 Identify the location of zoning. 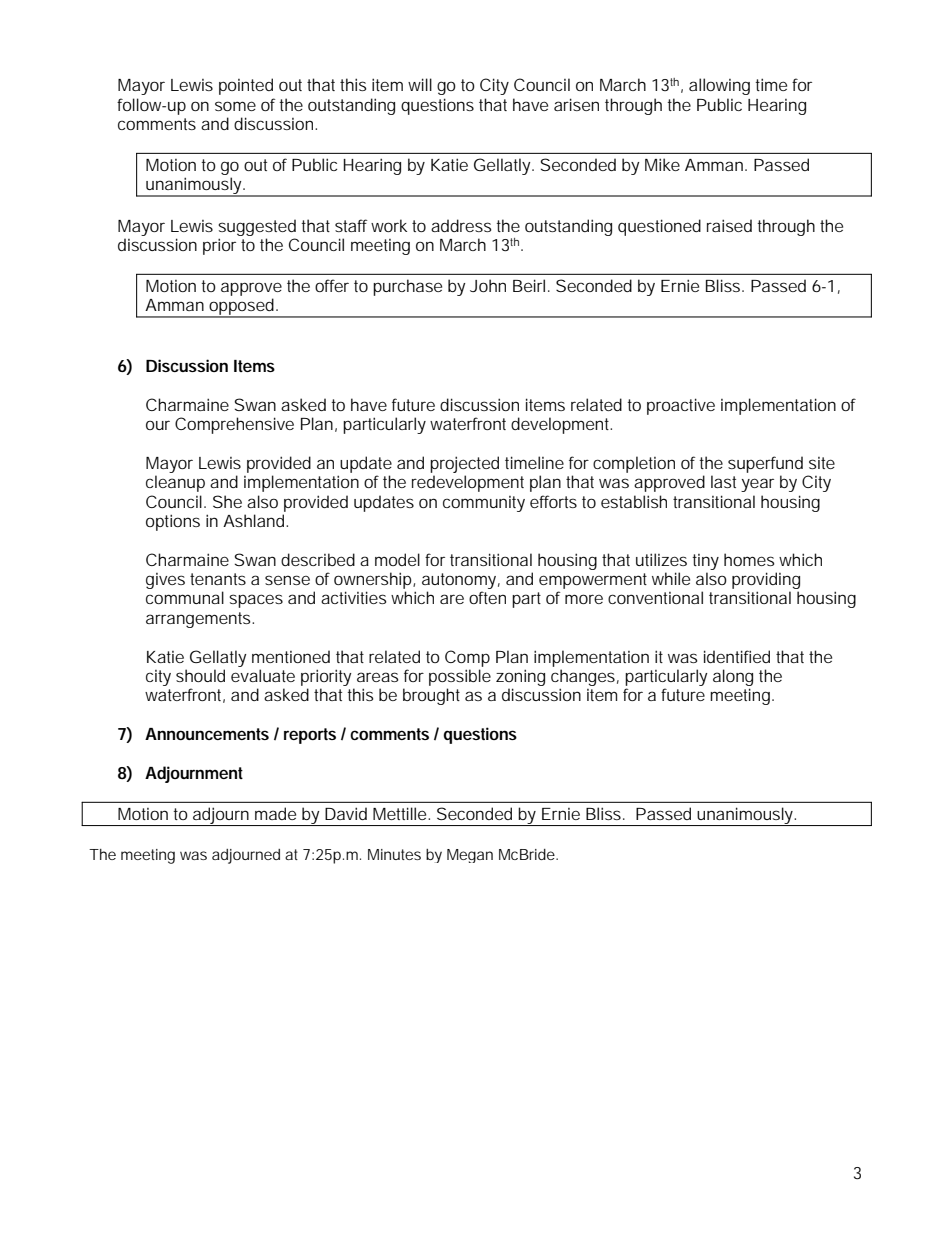
(520, 677).
